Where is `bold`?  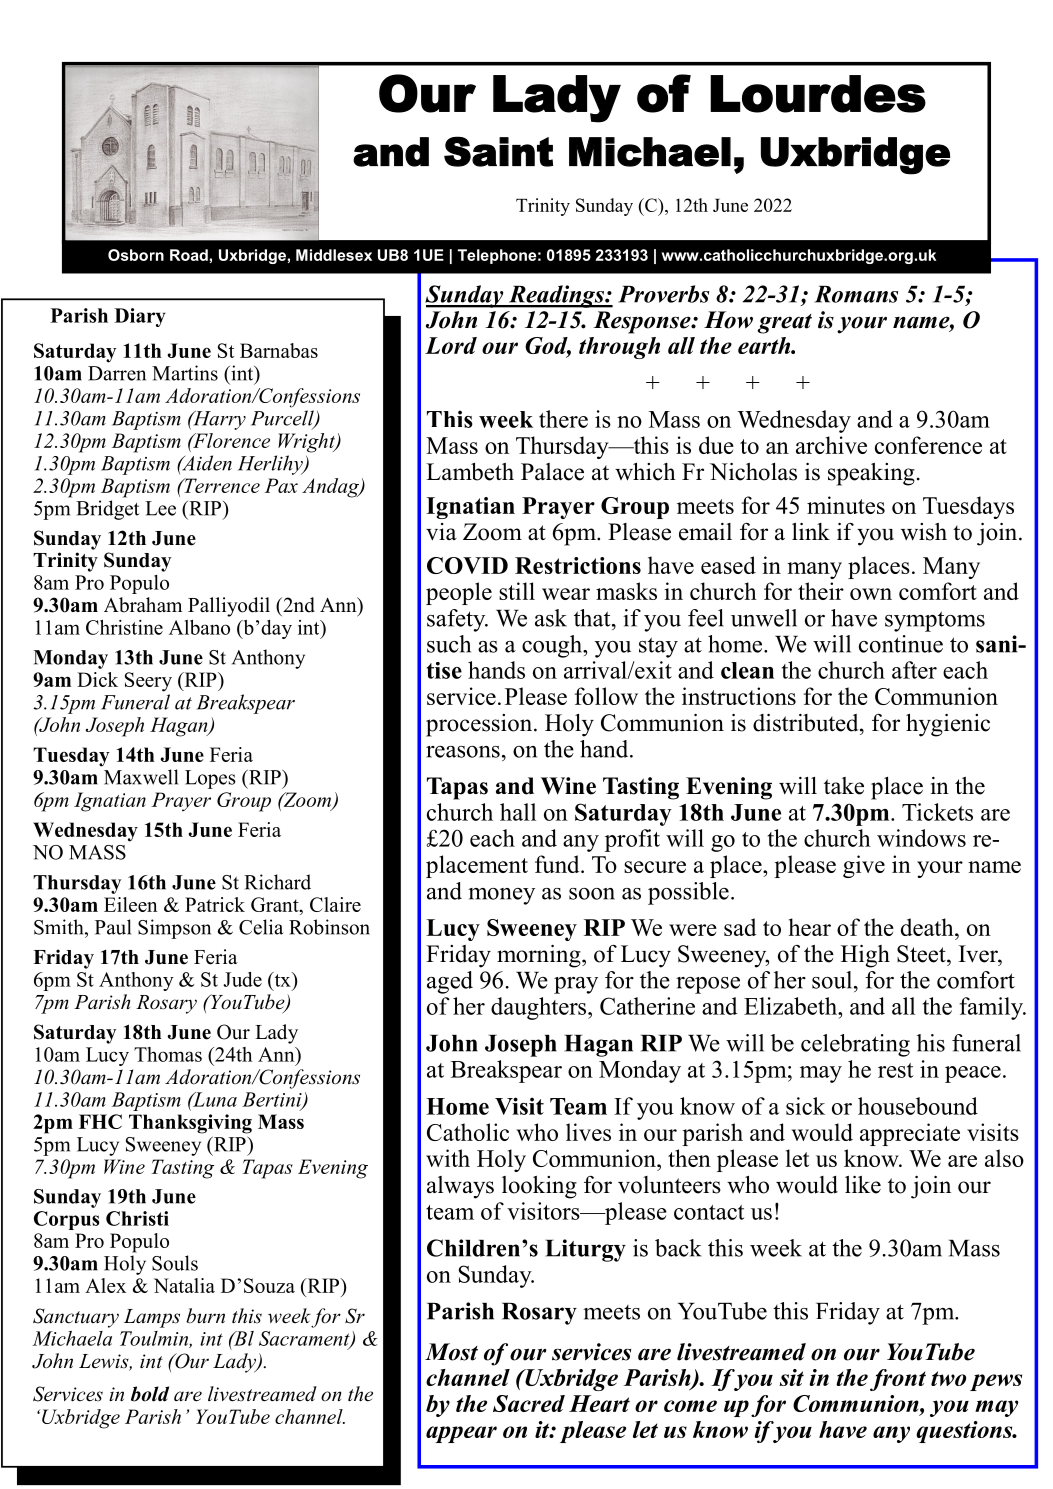 bold is located at coordinates (150, 1394).
